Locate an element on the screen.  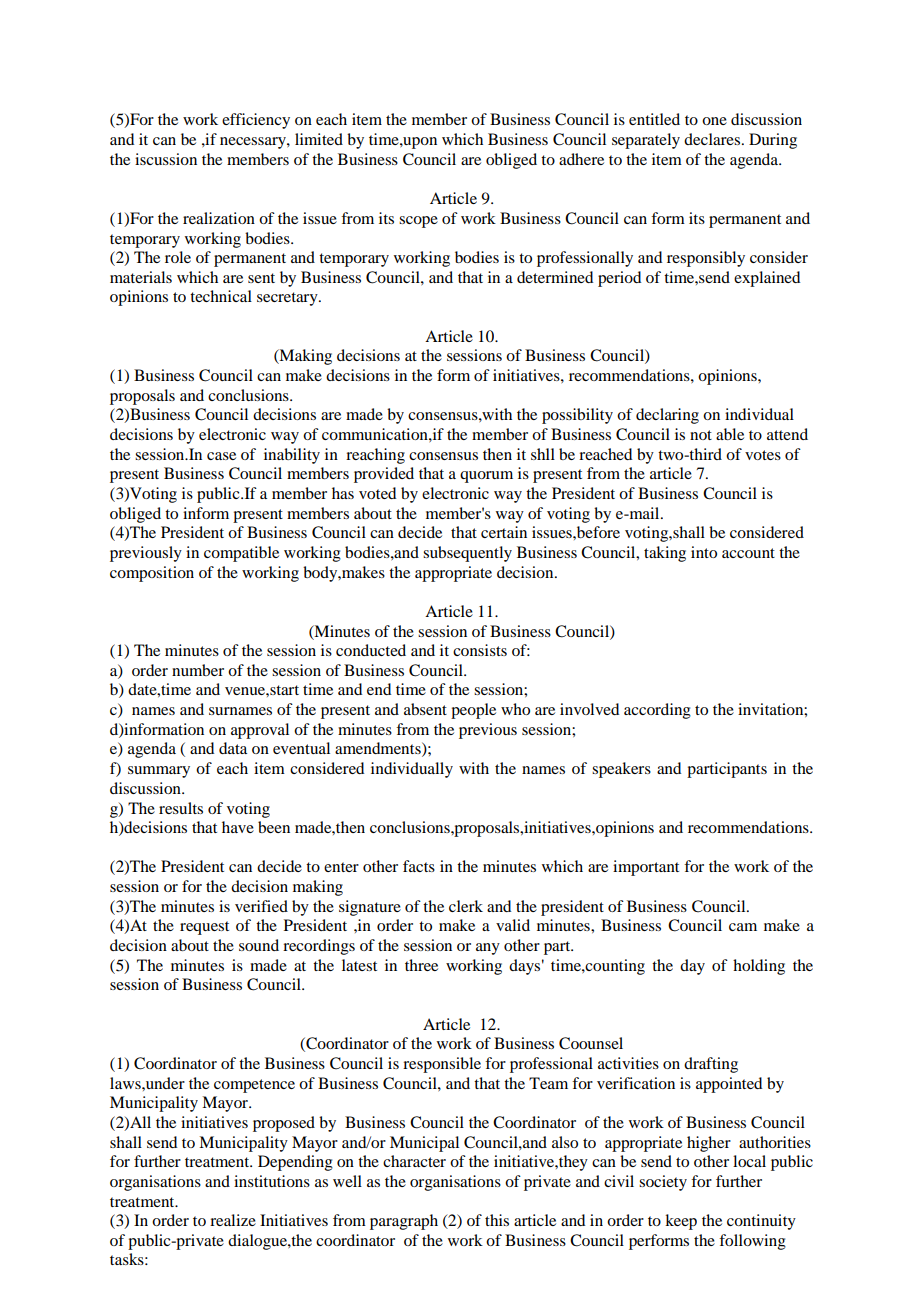
this is located at coordinates (497, 1220).
